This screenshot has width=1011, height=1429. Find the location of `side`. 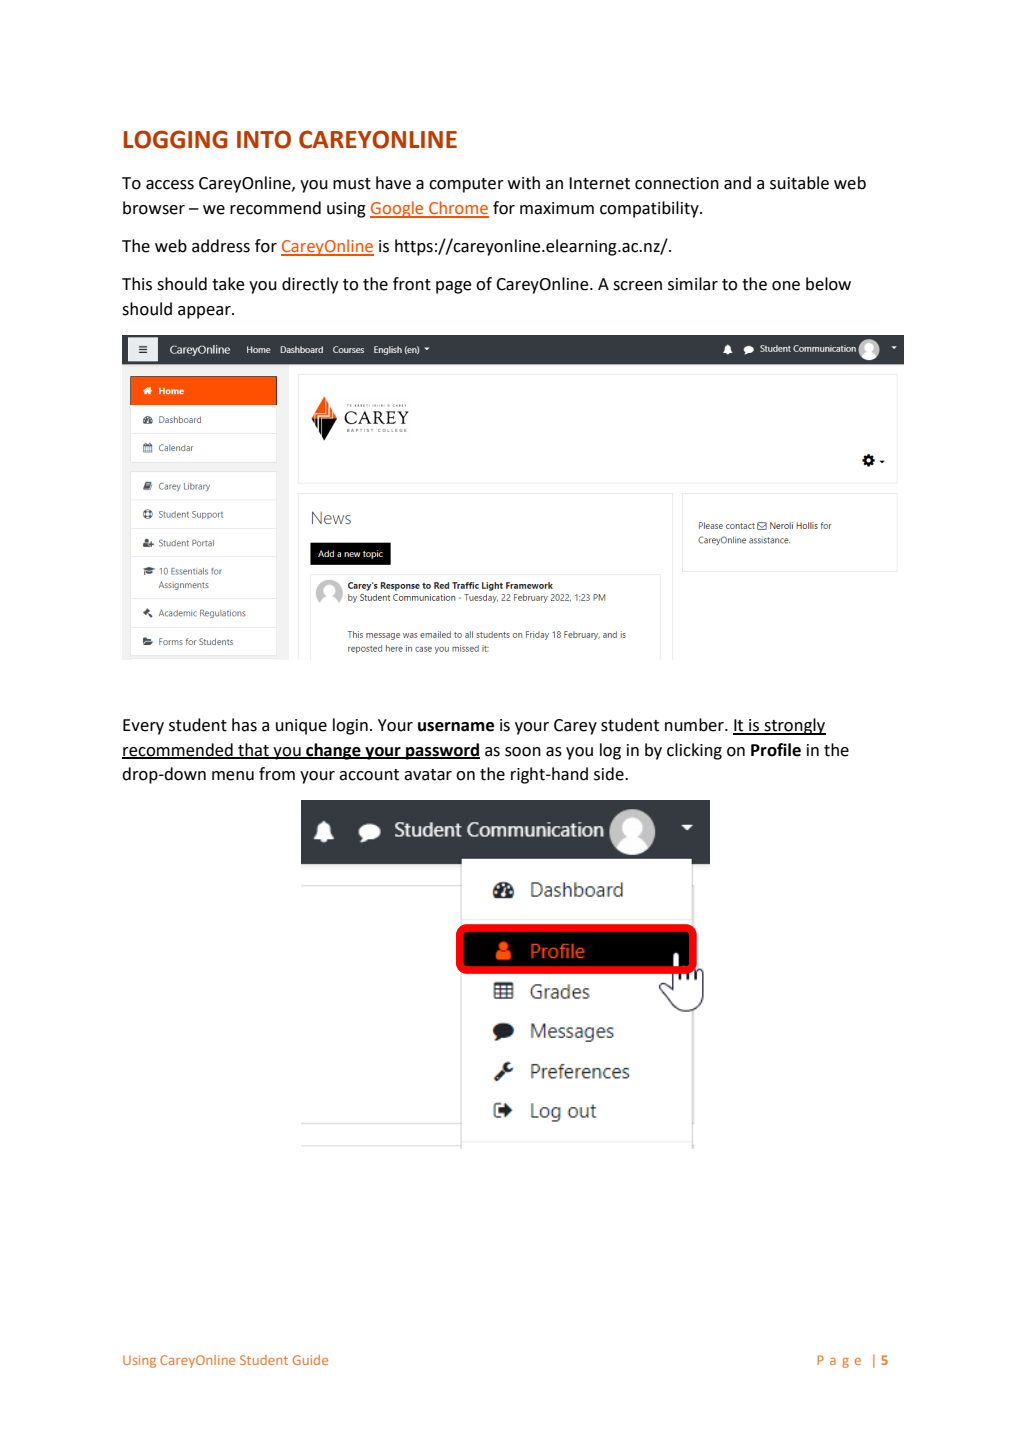

side is located at coordinates (610, 774).
